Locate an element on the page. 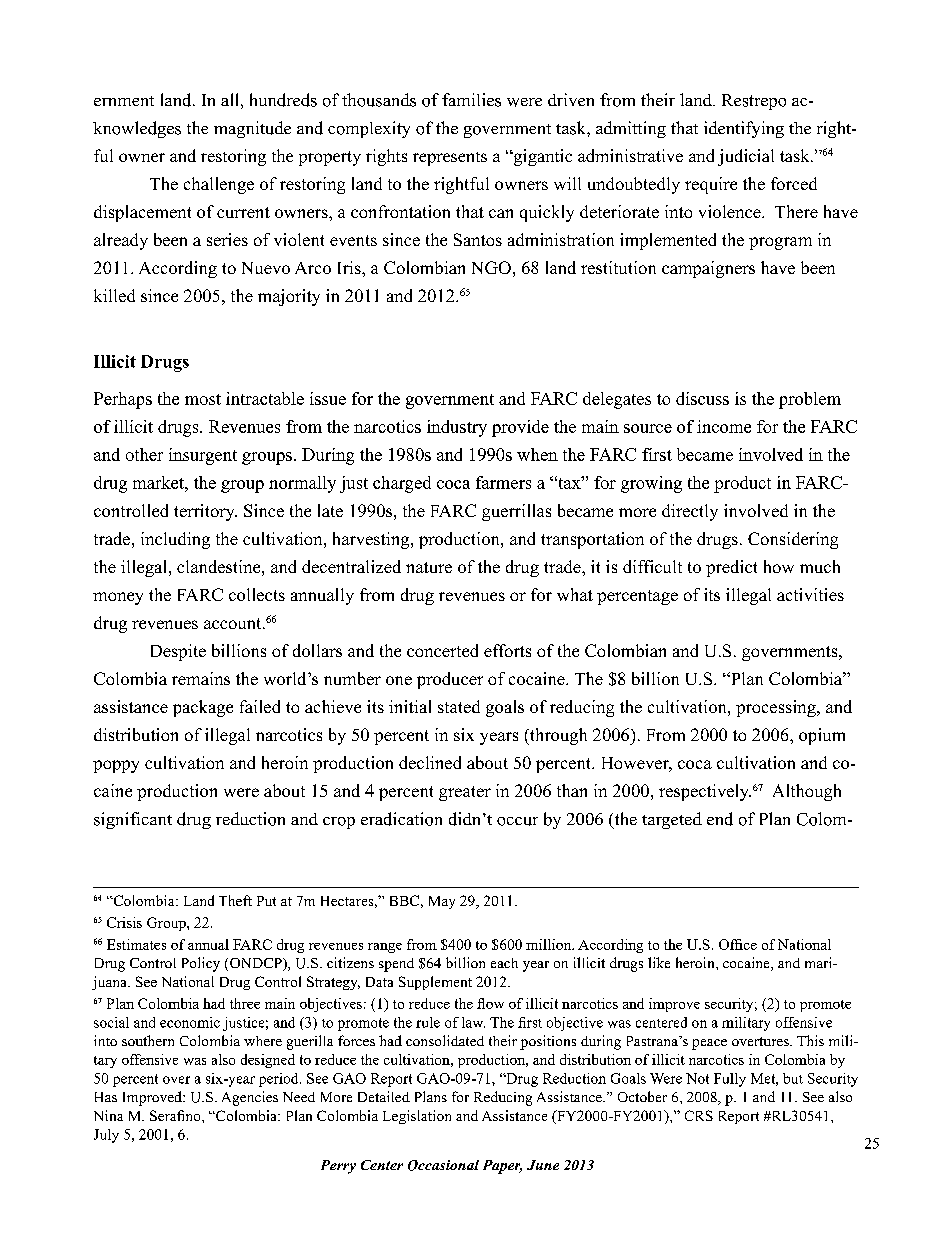 The height and width of the image is (1233, 952). May is located at coordinates (442, 902).
